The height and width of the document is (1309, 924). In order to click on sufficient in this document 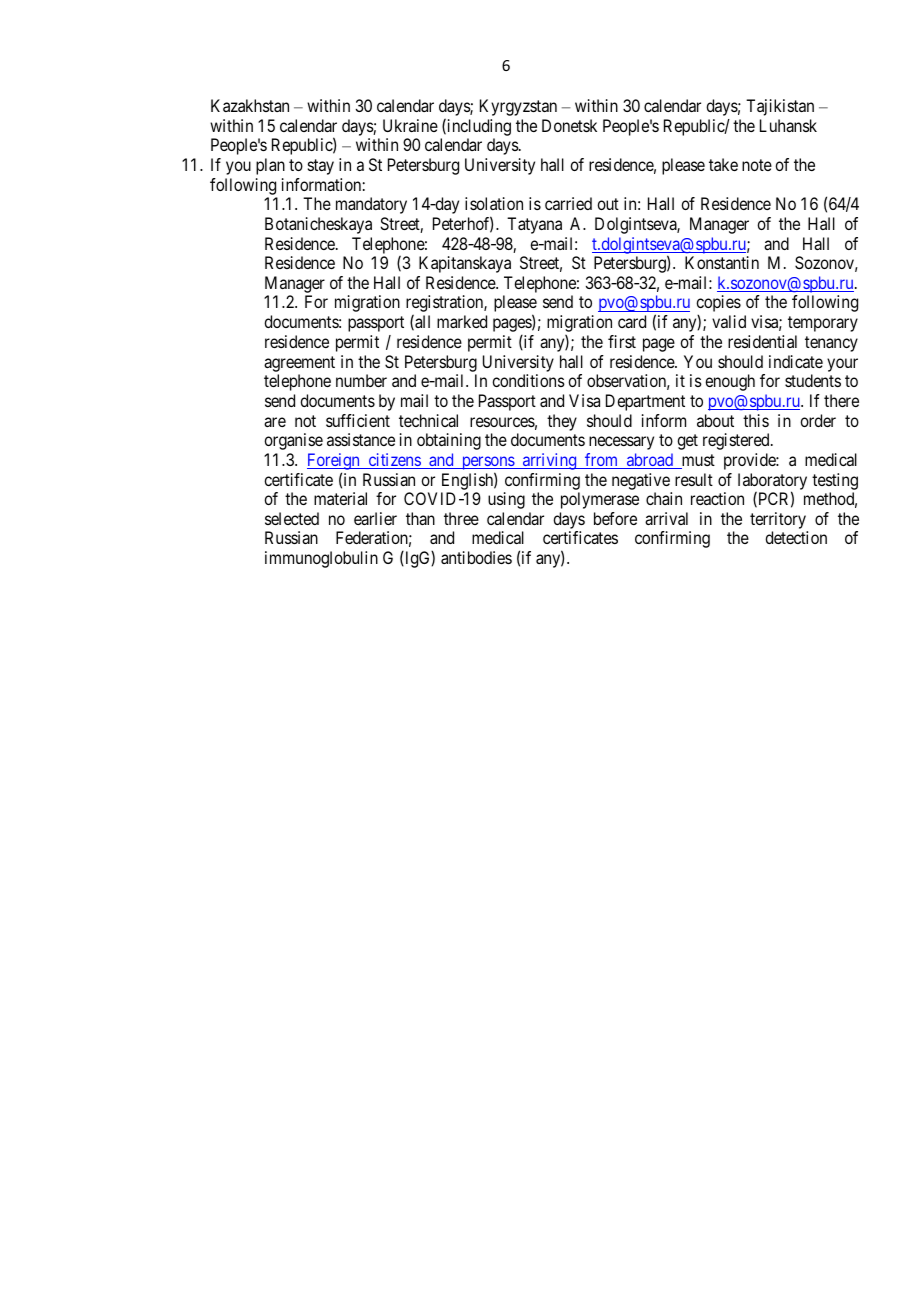, I will do `click(358, 420)`.
